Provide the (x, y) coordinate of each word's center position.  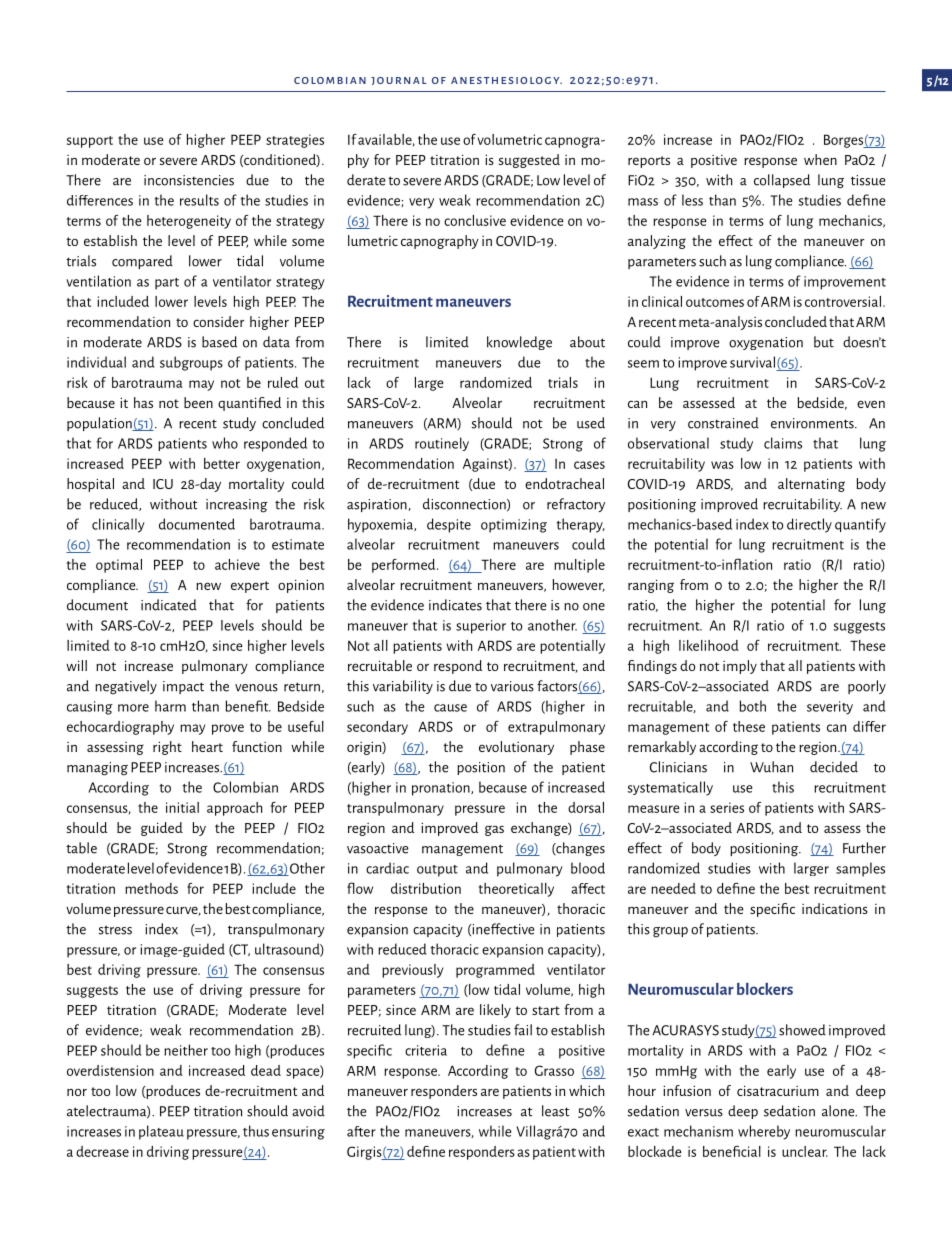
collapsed (782, 181)
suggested (529, 161)
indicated (169, 605)
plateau (161, 1132)
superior (481, 627)
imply (740, 667)
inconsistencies (189, 180)
